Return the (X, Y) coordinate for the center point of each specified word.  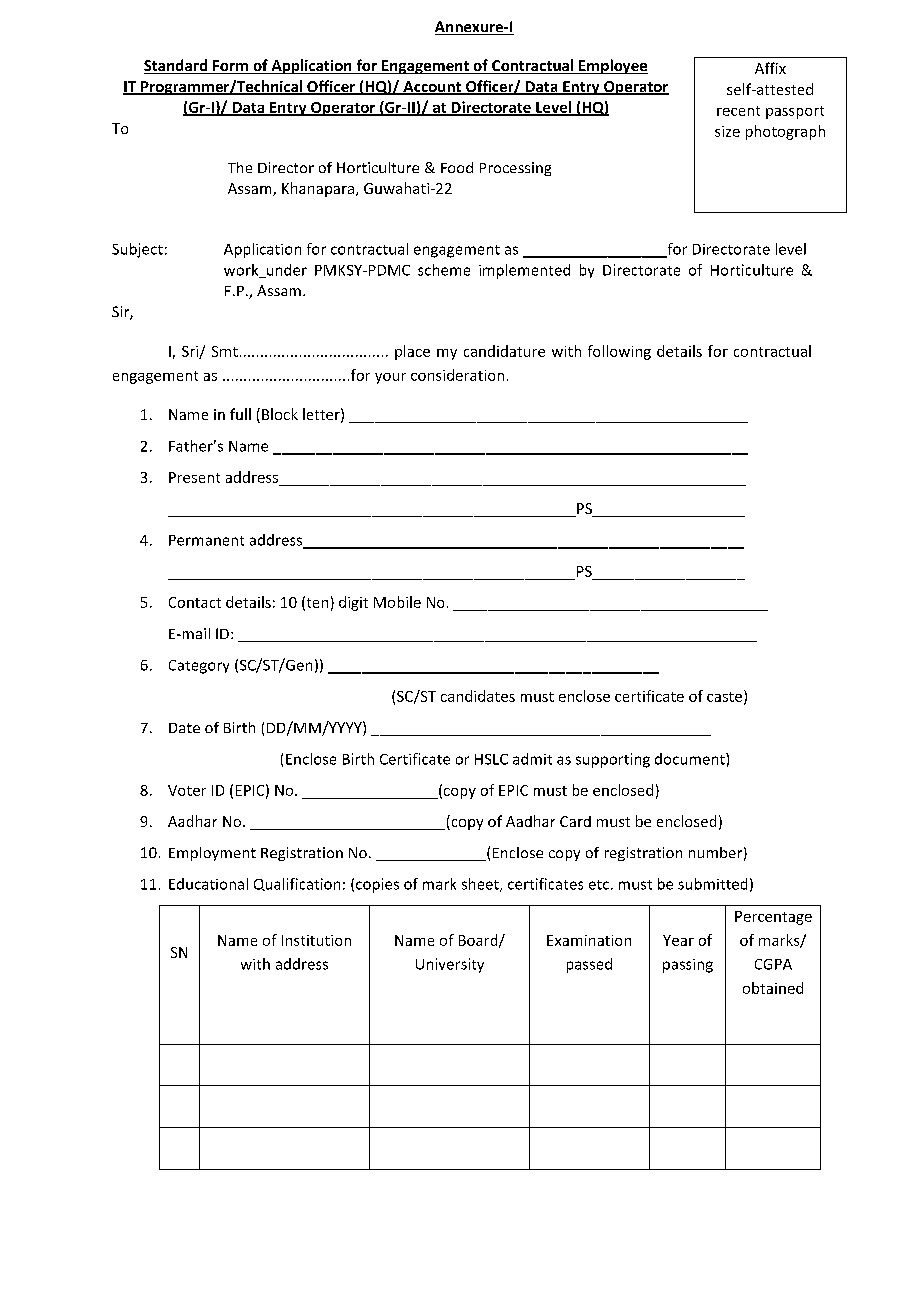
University (450, 965)
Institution (316, 940)
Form (230, 67)
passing (688, 966)
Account (432, 88)
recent (738, 111)
